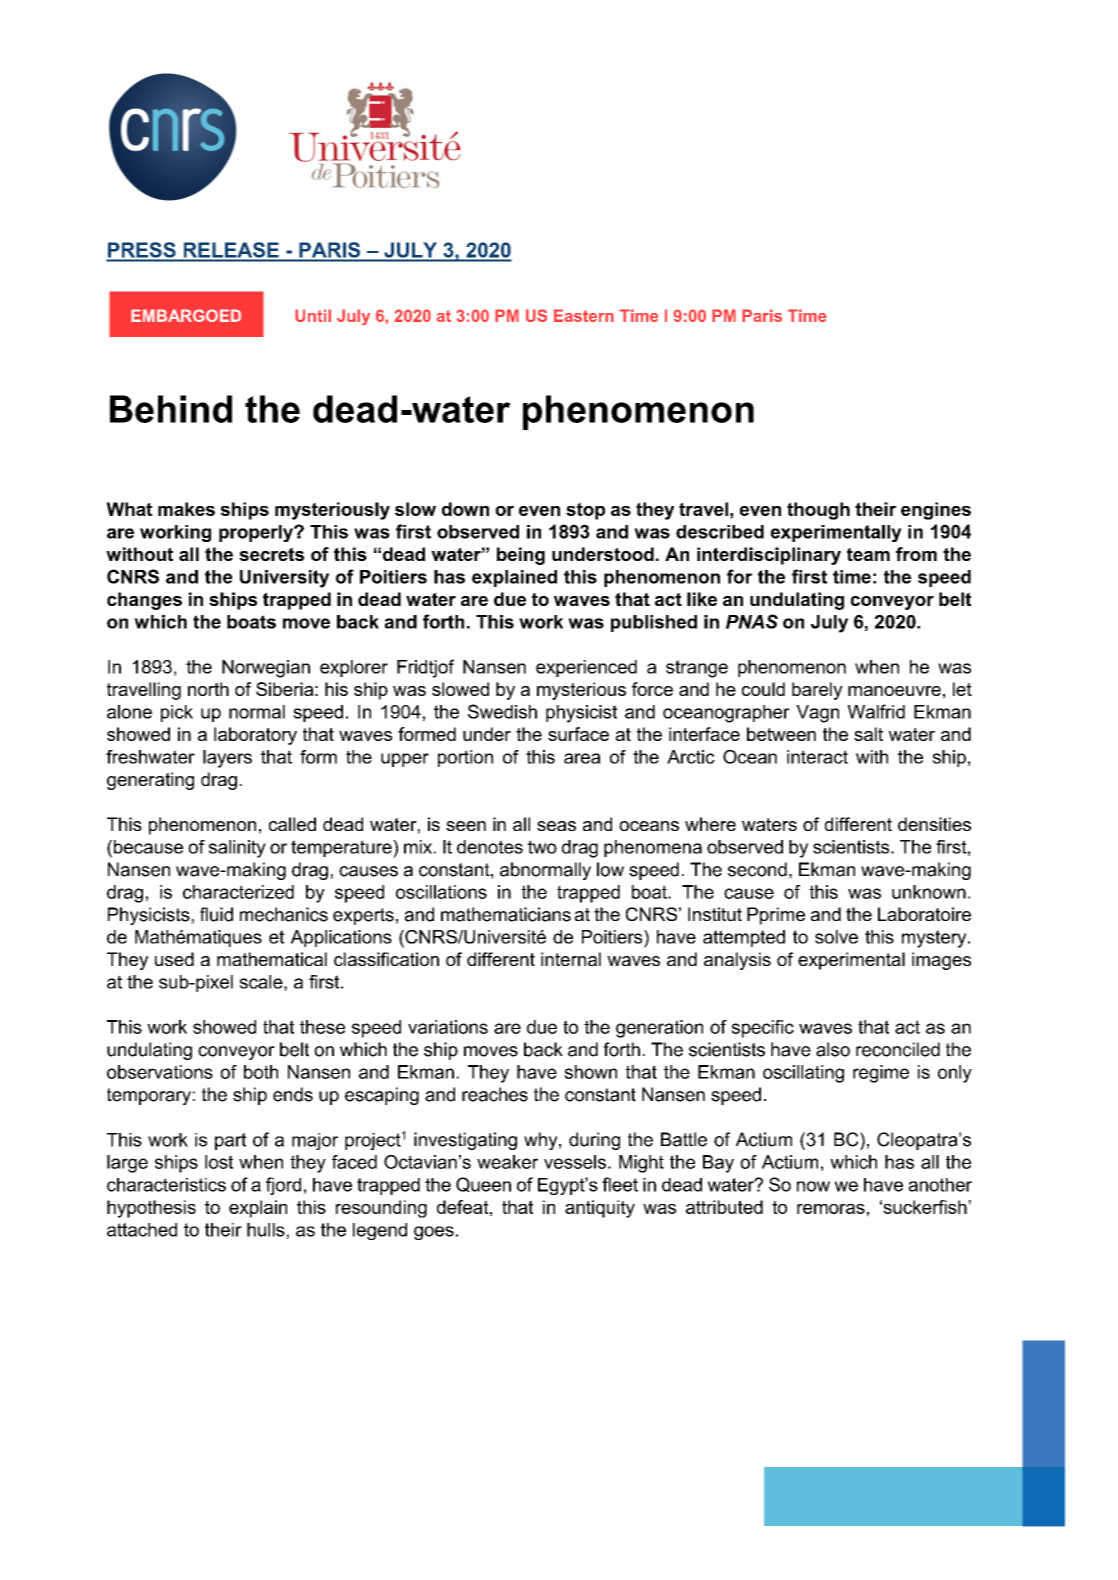 This screenshot has width=1118, height=1580. What do you see at coordinates (255, 736) in the screenshot?
I see `laboratory` at bounding box center [255, 736].
